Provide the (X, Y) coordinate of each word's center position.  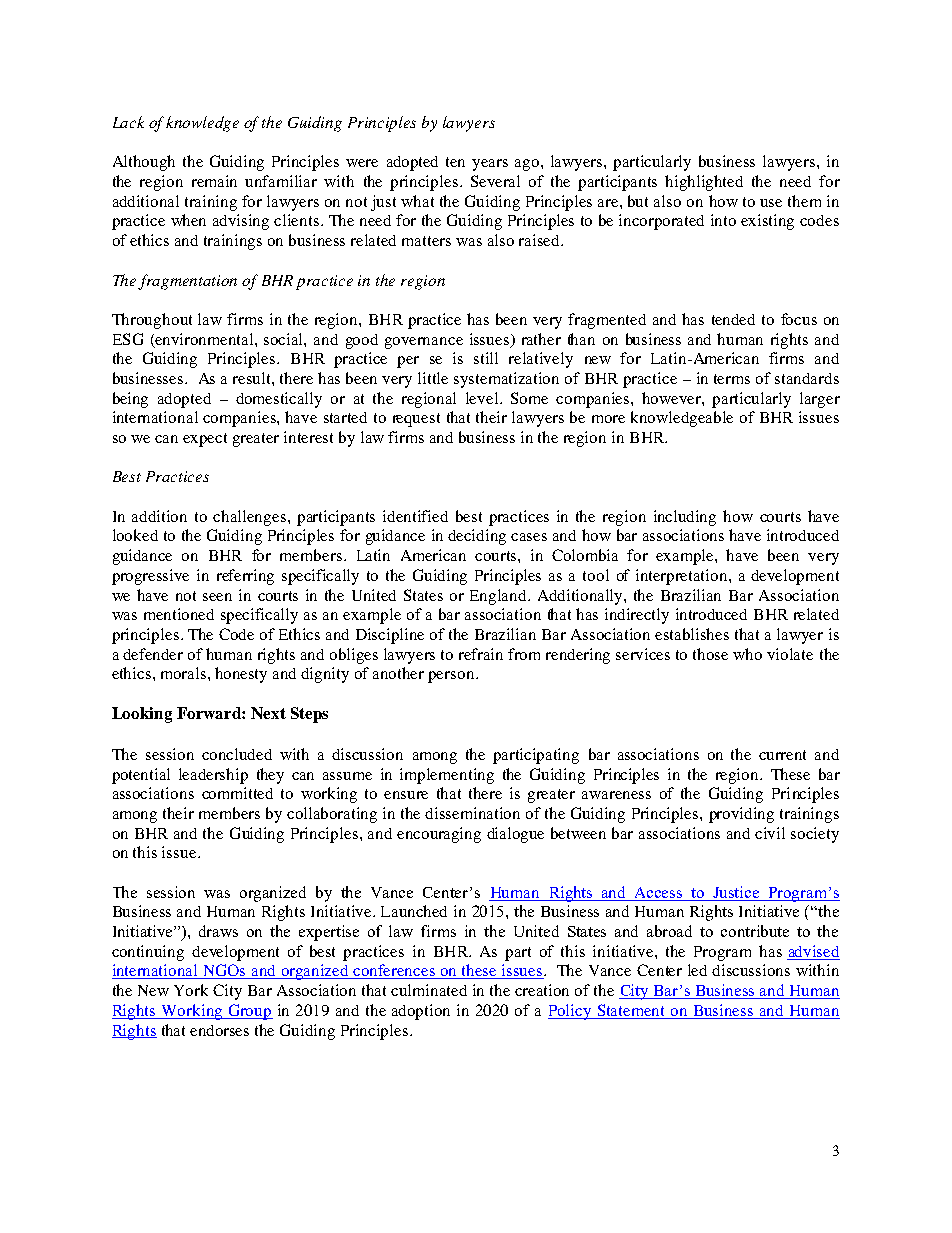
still (486, 358)
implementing (447, 776)
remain (214, 181)
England (499, 597)
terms (732, 379)
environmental (205, 339)
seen (217, 597)
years (490, 165)
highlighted (704, 183)
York (191, 990)
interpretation (683, 577)
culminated (429, 990)
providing (741, 815)
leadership (213, 776)
